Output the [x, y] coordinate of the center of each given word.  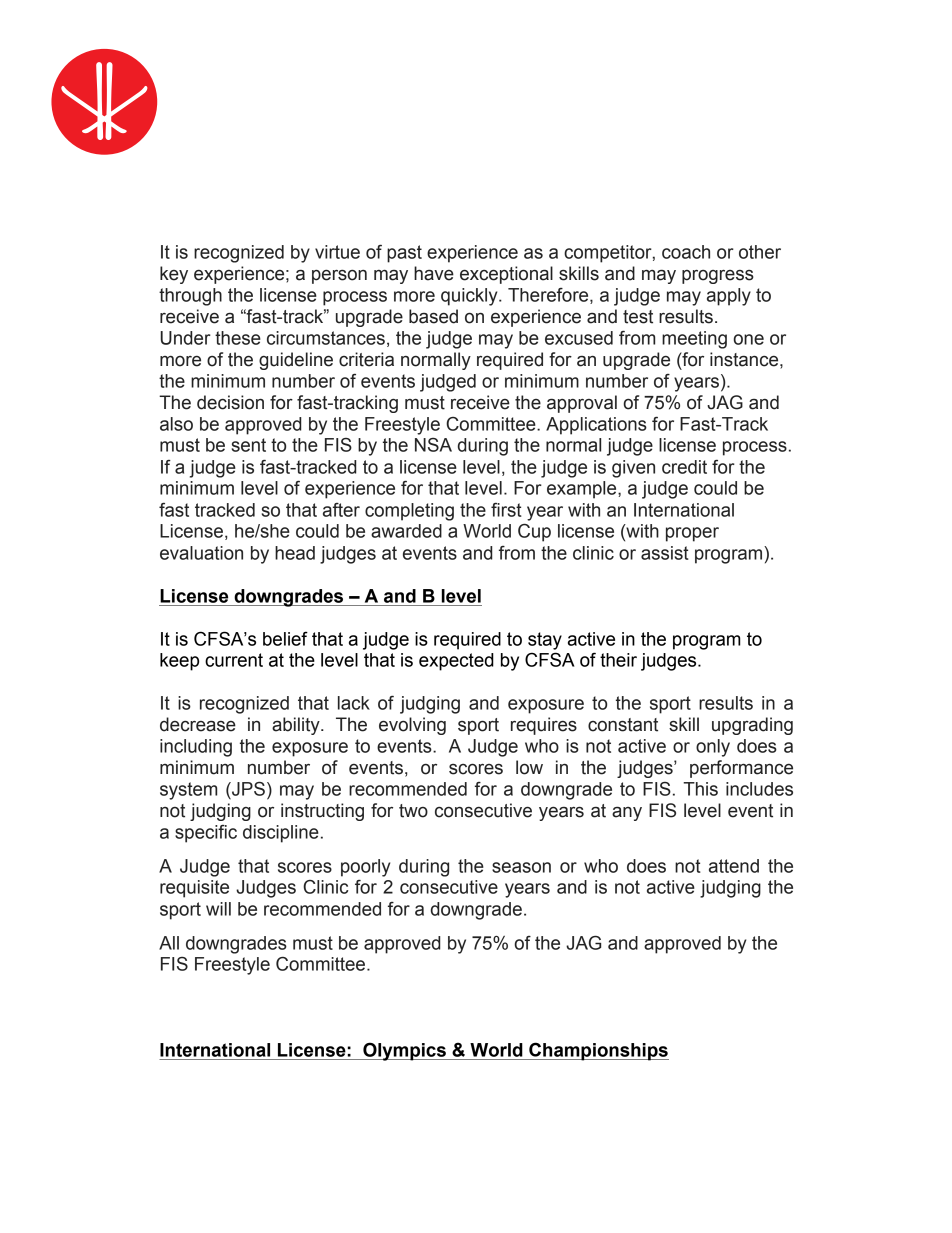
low [529, 767]
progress [718, 277]
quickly [470, 297]
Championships [598, 1051]
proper [692, 534]
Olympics [404, 1051]
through [190, 297]
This [700, 789]
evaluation [201, 553]
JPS [247, 788]
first [506, 510]
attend [734, 866]
